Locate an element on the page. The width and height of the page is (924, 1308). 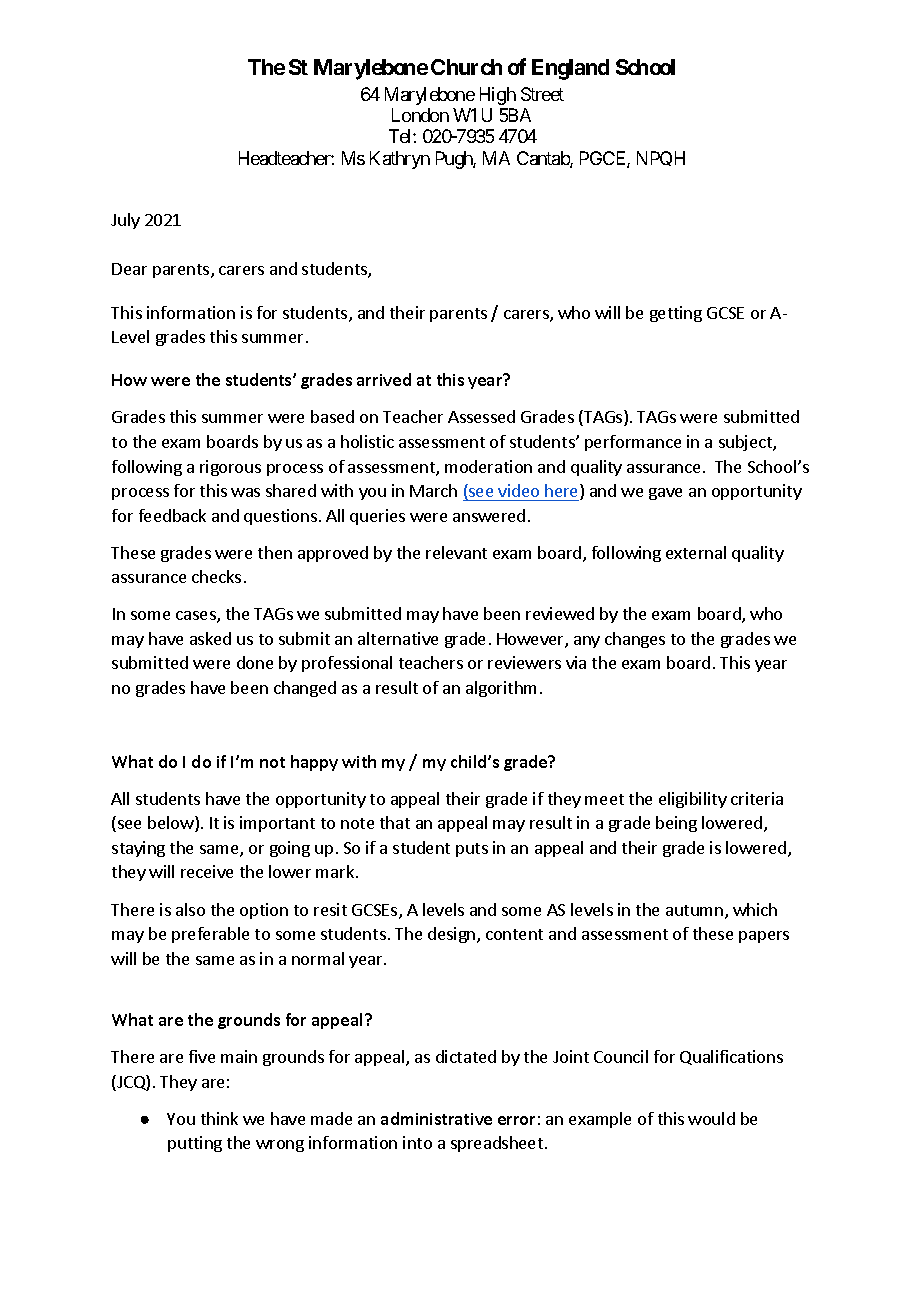
autumn is located at coordinates (696, 912).
